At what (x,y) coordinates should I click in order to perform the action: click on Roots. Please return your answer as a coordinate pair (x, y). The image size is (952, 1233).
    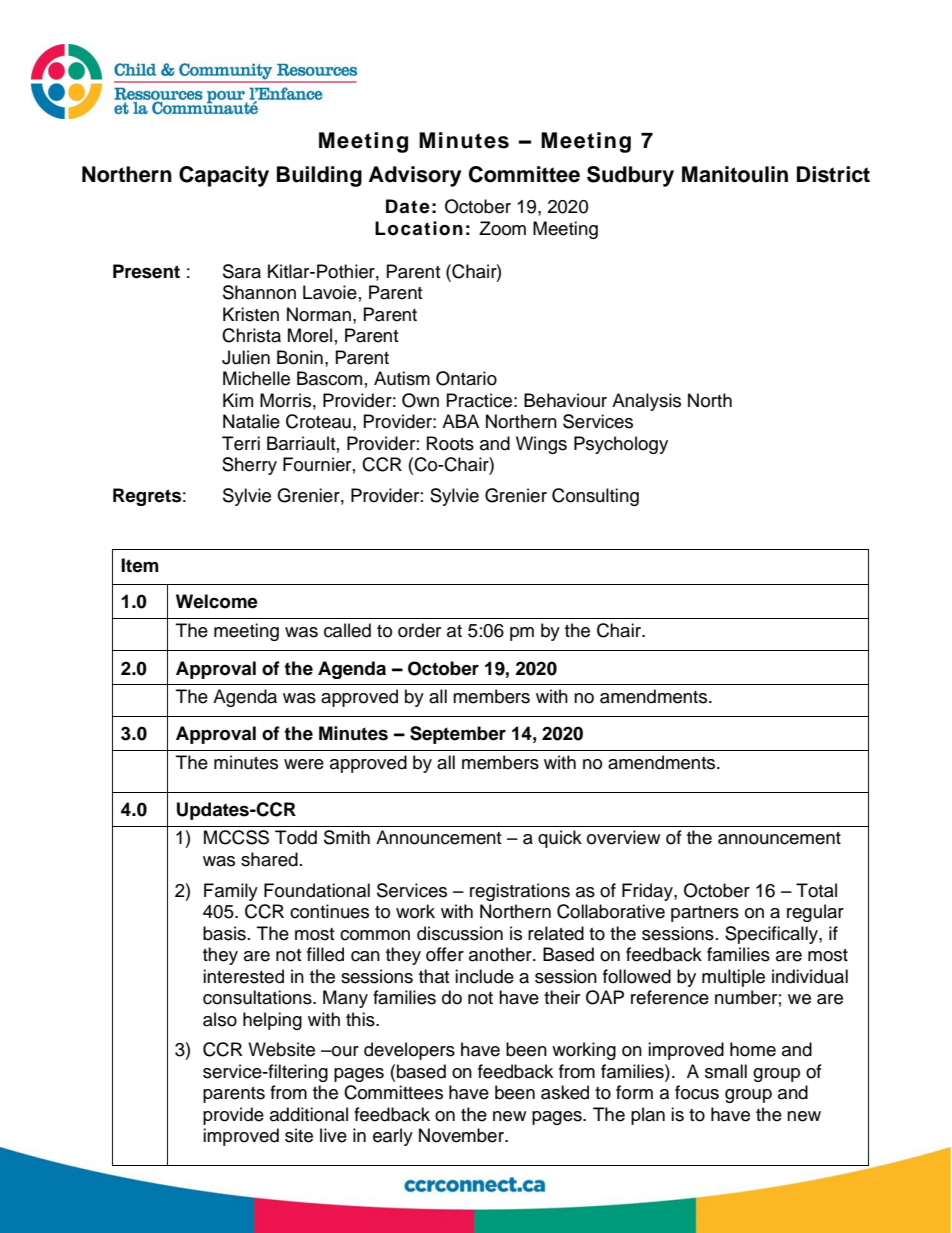
    Looking at the image, I should click on (450, 443).
